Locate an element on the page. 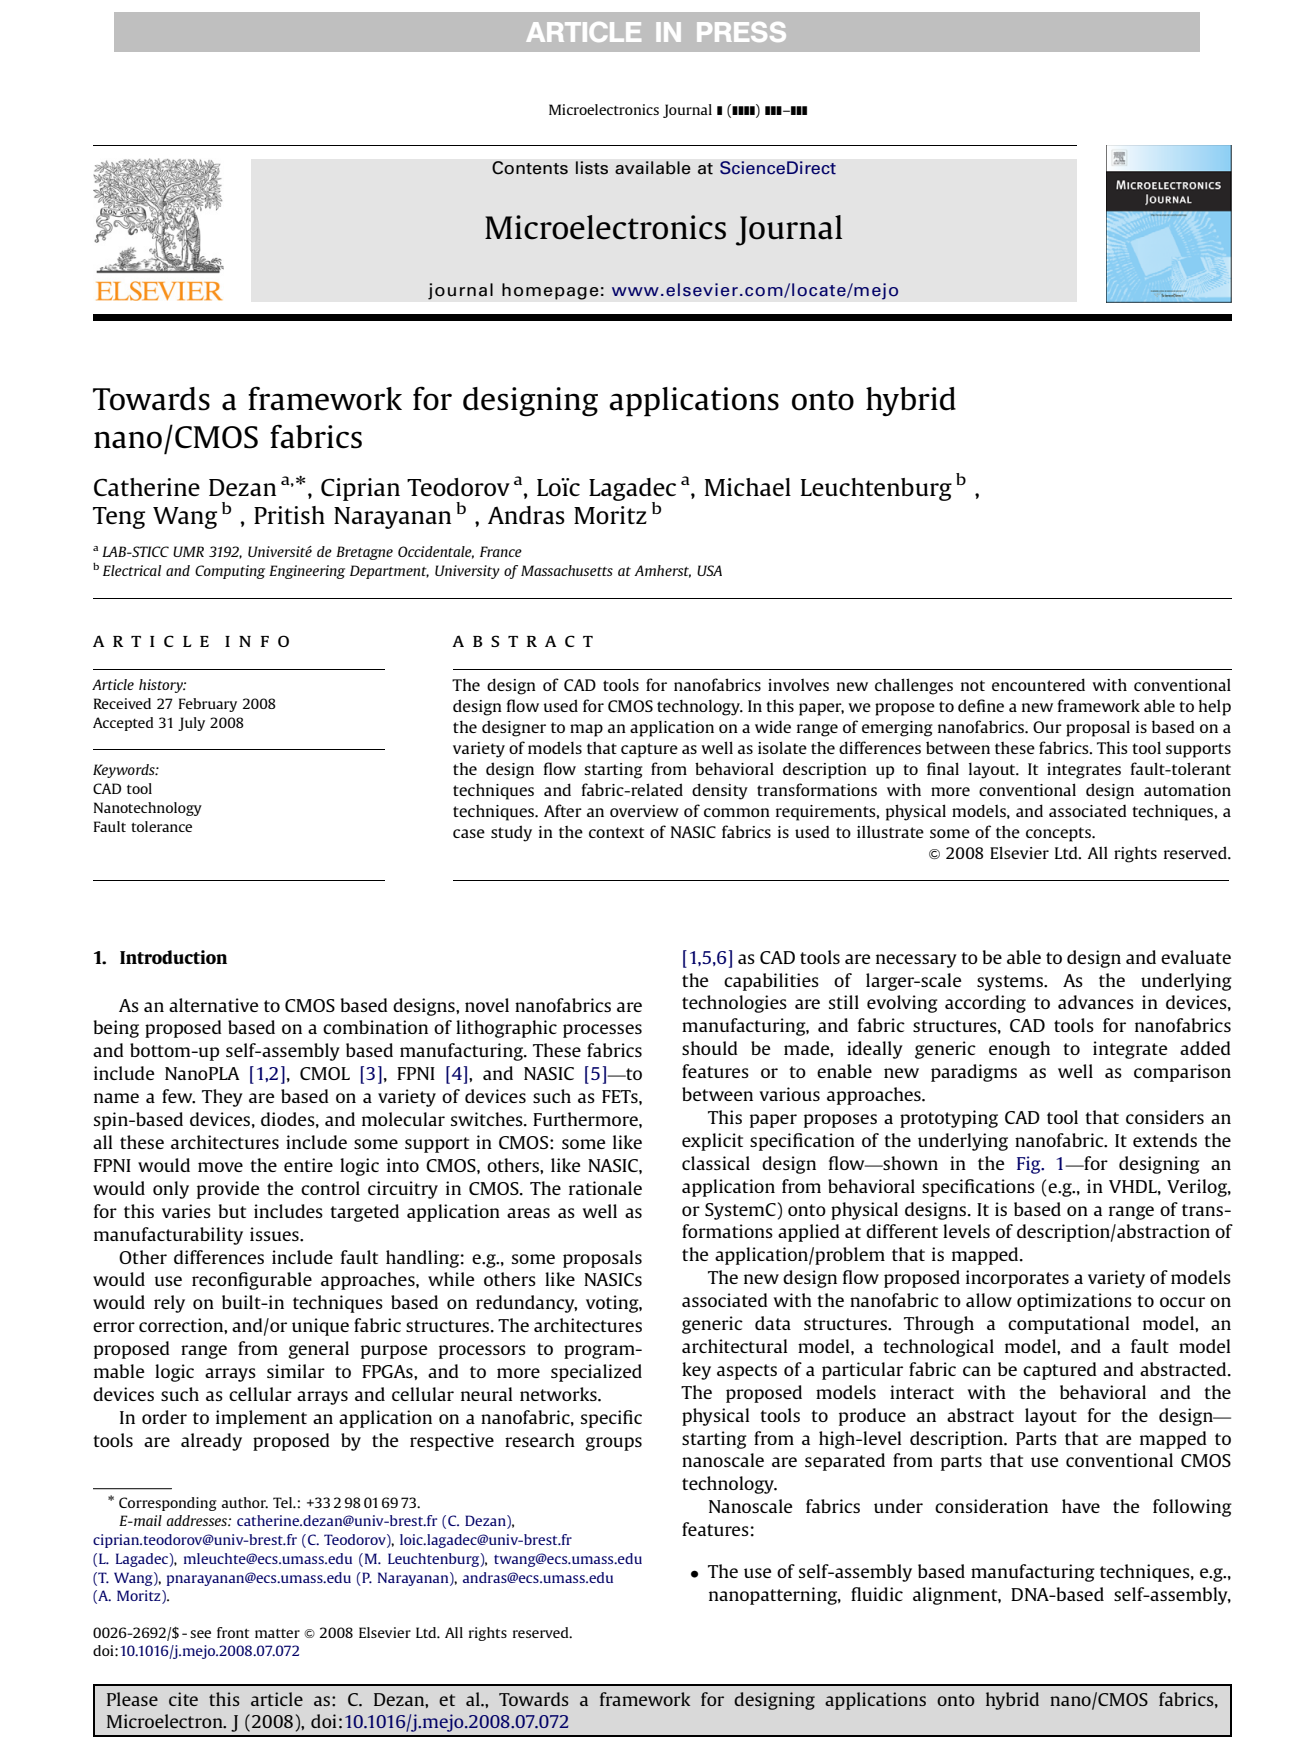  lists is located at coordinates (592, 168).
